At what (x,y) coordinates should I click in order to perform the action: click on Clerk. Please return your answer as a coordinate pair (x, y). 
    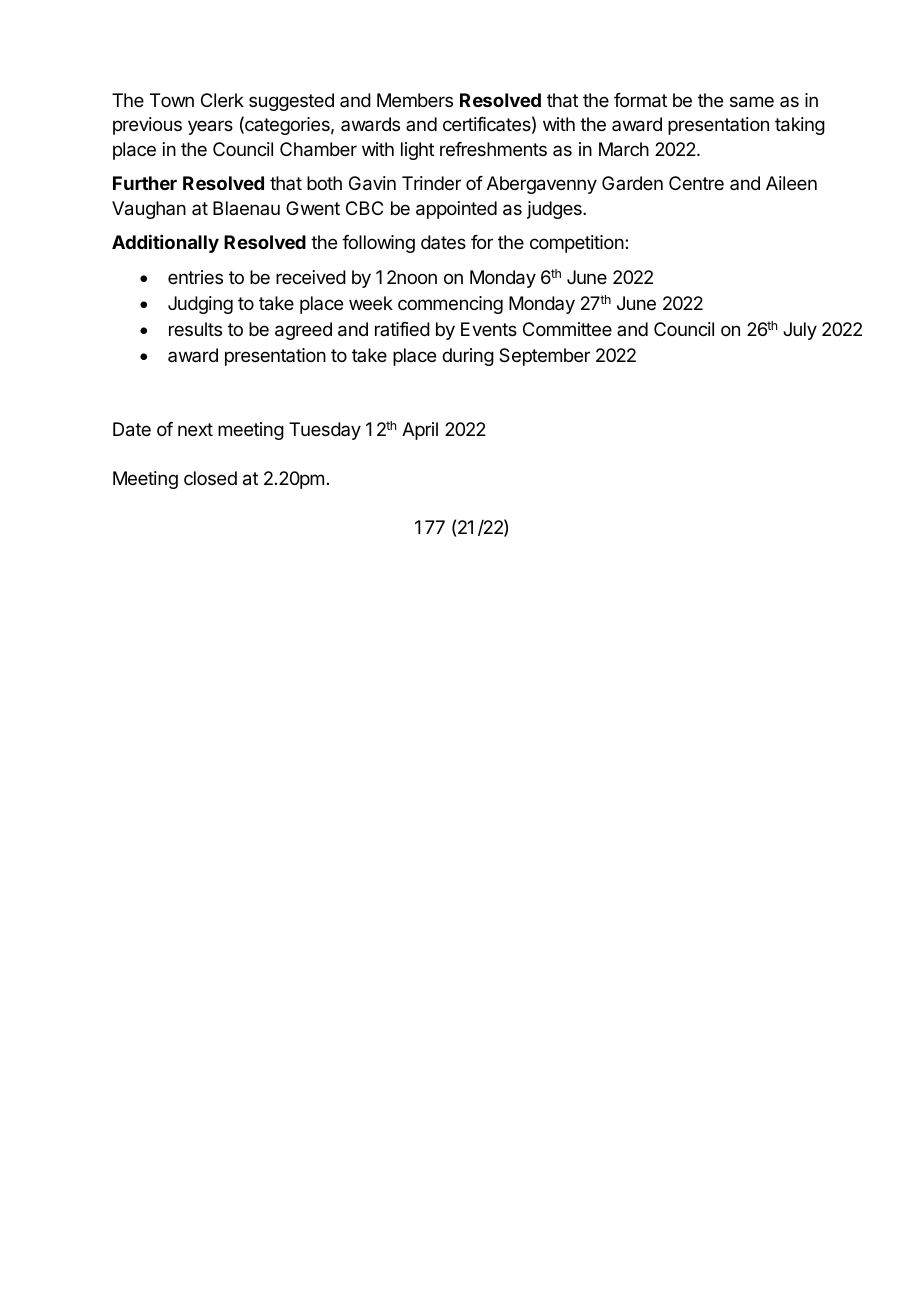
    Looking at the image, I should click on (222, 100).
